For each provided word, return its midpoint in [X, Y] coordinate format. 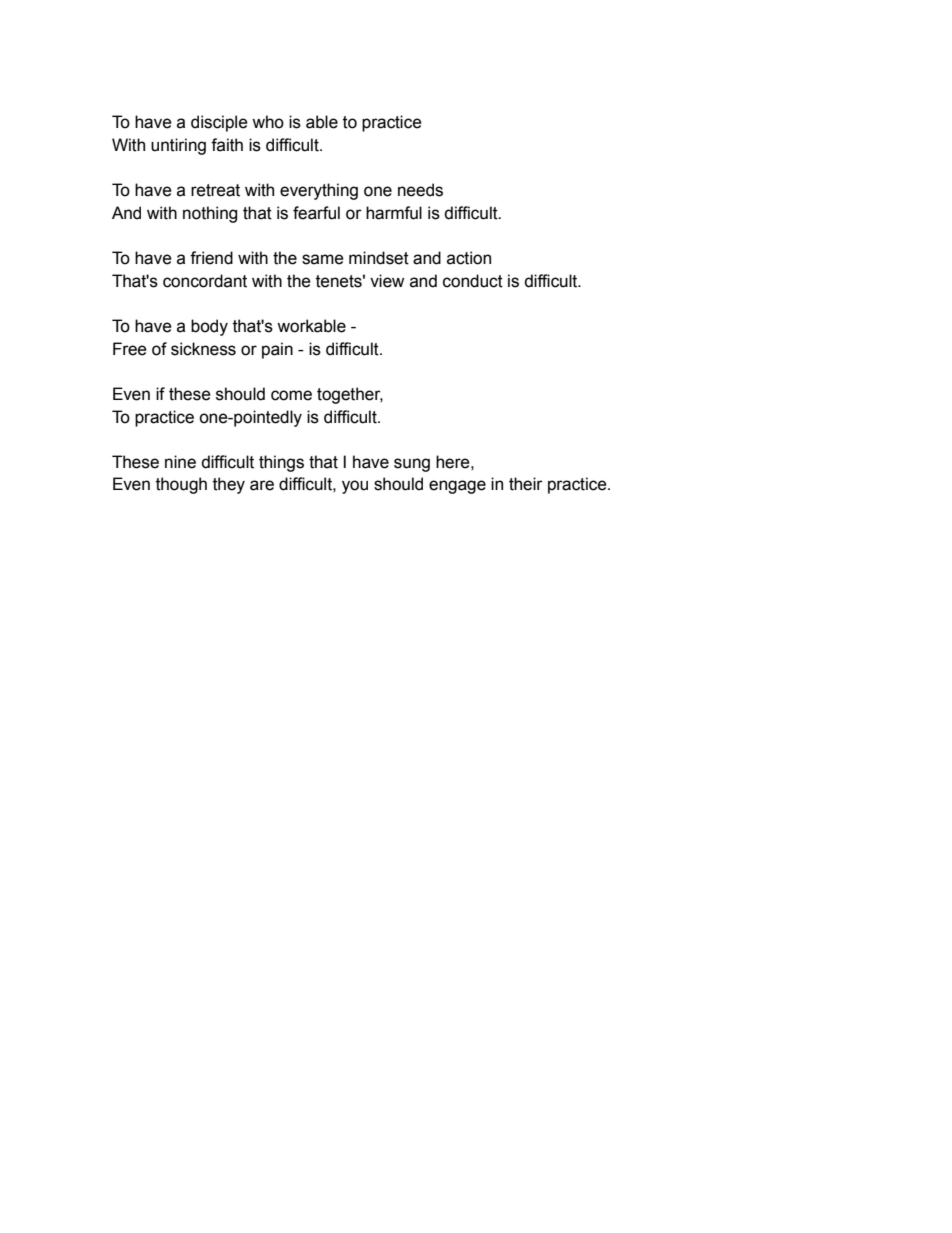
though [181, 485]
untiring [178, 146]
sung [412, 465]
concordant [205, 281]
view [387, 281]
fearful [316, 213]
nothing [210, 214]
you [355, 487]
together [350, 395]
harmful [394, 213]
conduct [473, 281]
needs [420, 190]
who [268, 122]
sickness [203, 349]
